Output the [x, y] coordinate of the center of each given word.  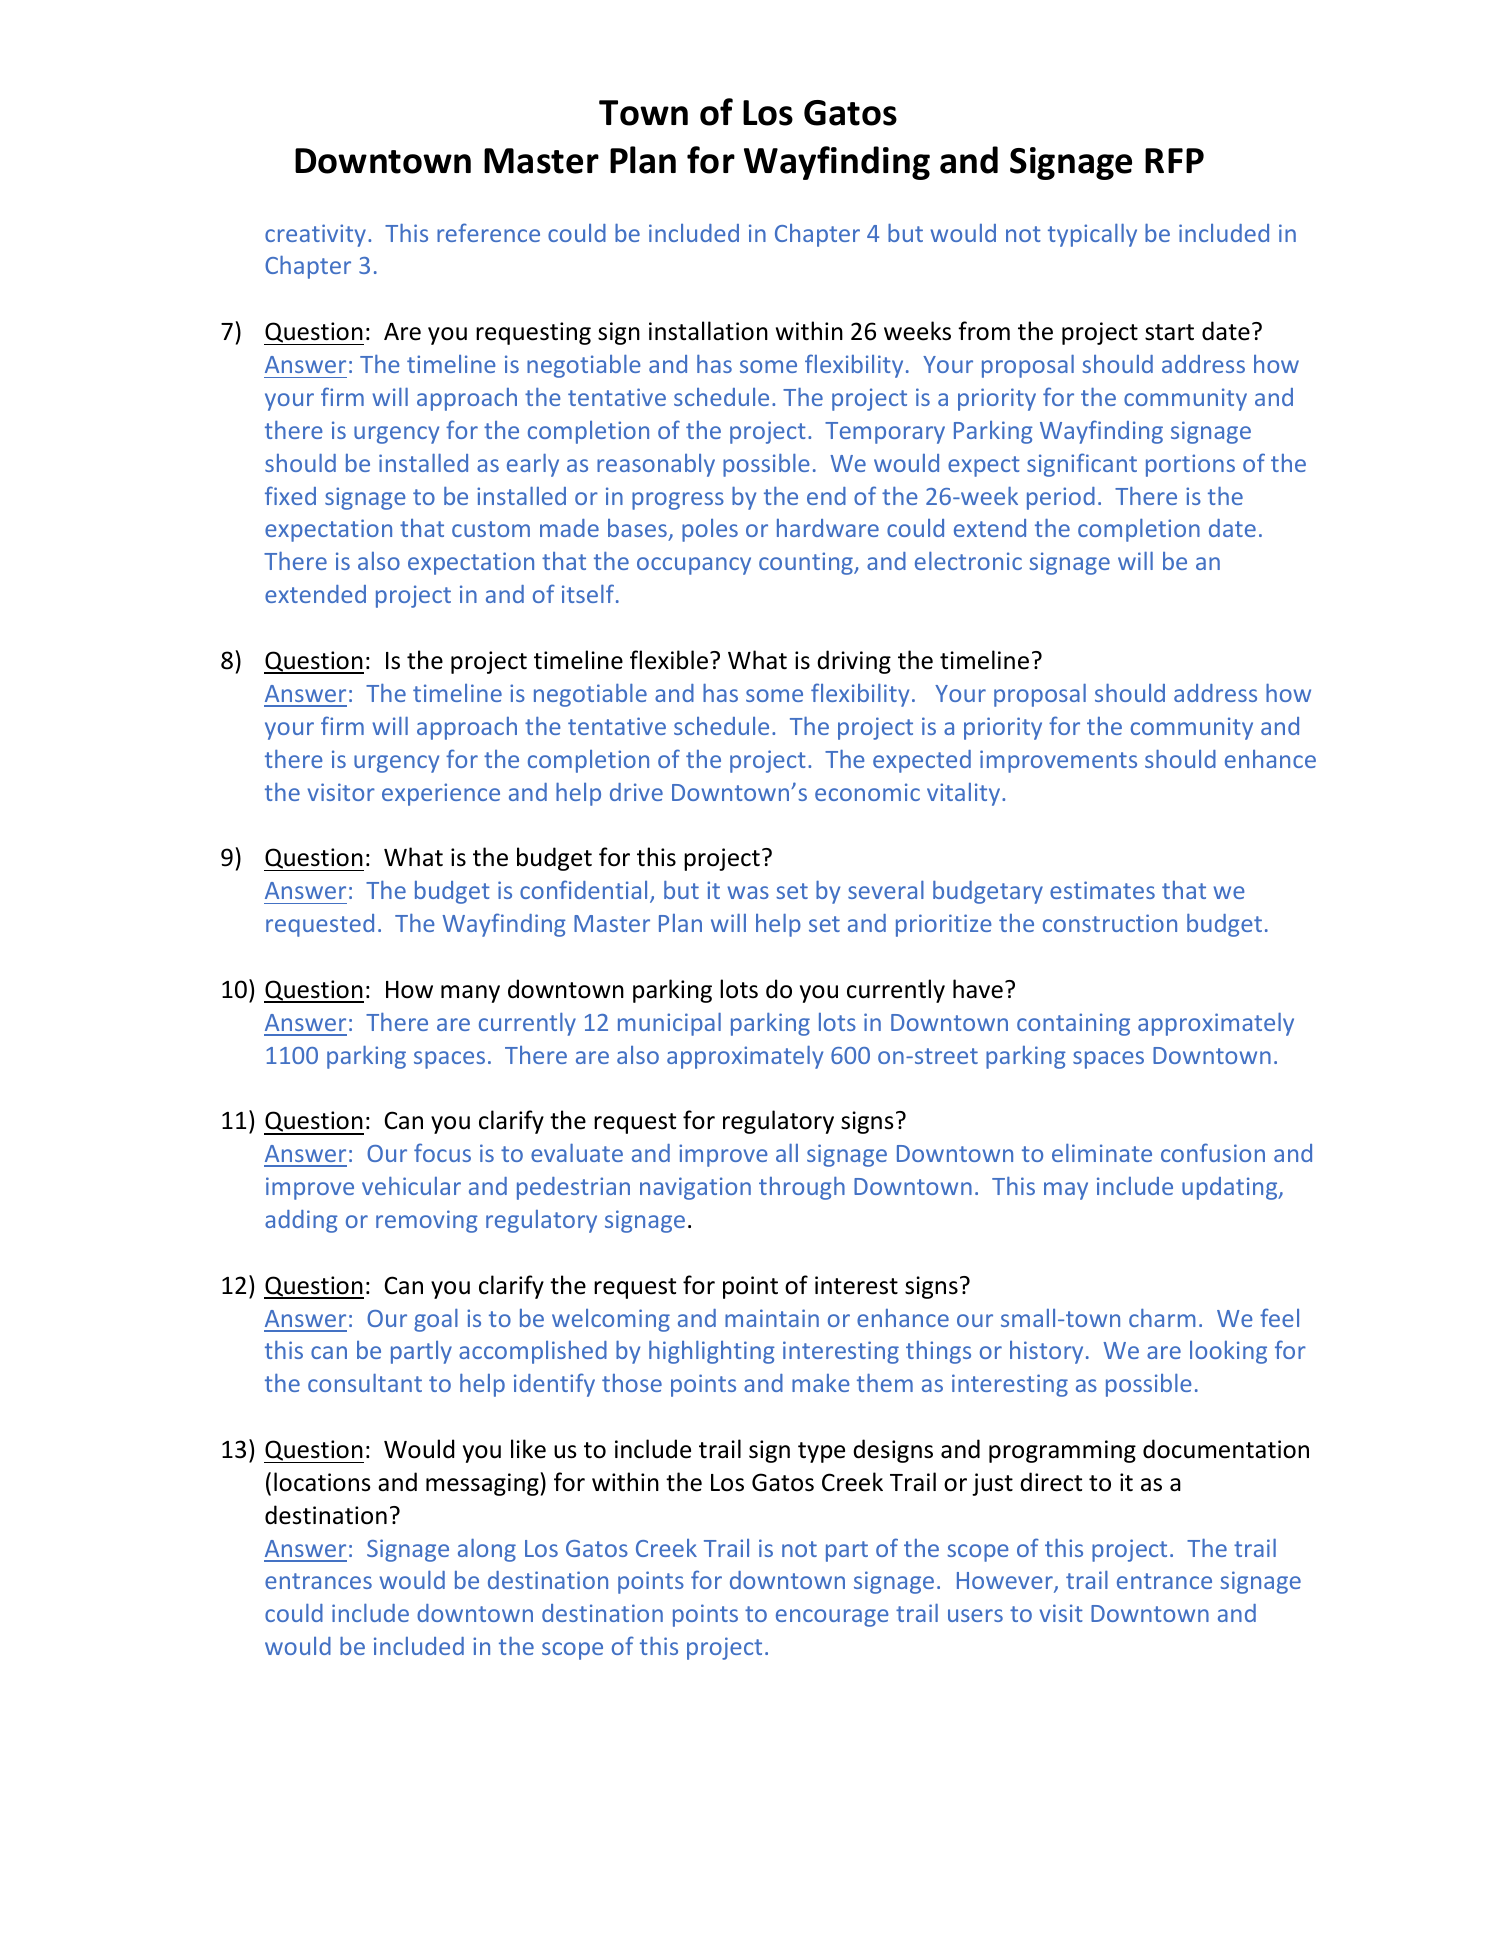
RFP [1174, 160]
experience [441, 794]
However [1006, 1582]
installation [708, 331]
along [487, 1550]
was [748, 892]
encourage [832, 1618]
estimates [1102, 890]
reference [488, 232]
